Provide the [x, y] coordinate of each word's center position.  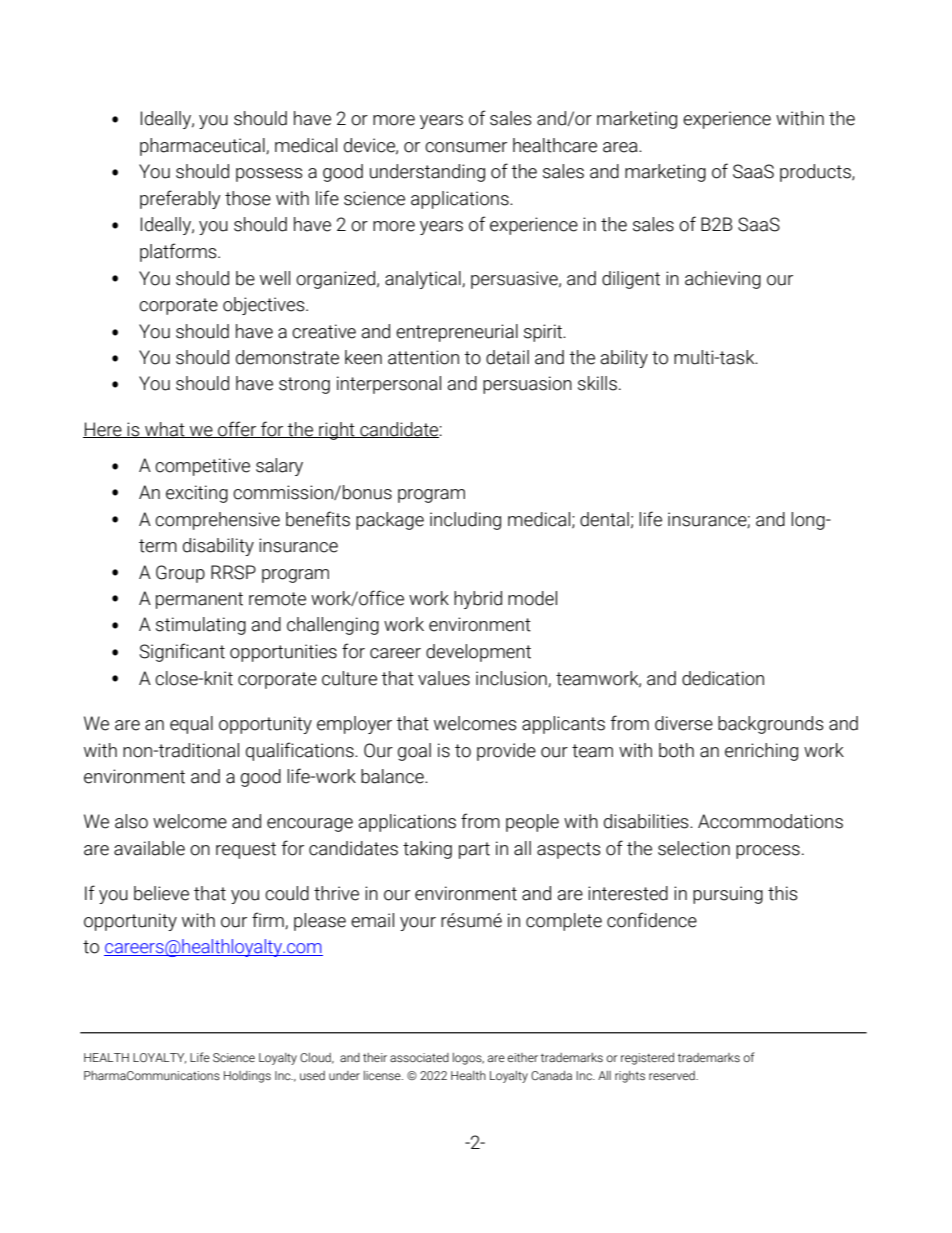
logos [468, 1059]
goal [414, 752]
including [465, 521]
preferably [180, 199]
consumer [466, 147]
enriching [761, 752]
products [816, 173]
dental [604, 519]
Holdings [247, 1077]
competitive [202, 467]
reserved [673, 1075]
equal [191, 725]
